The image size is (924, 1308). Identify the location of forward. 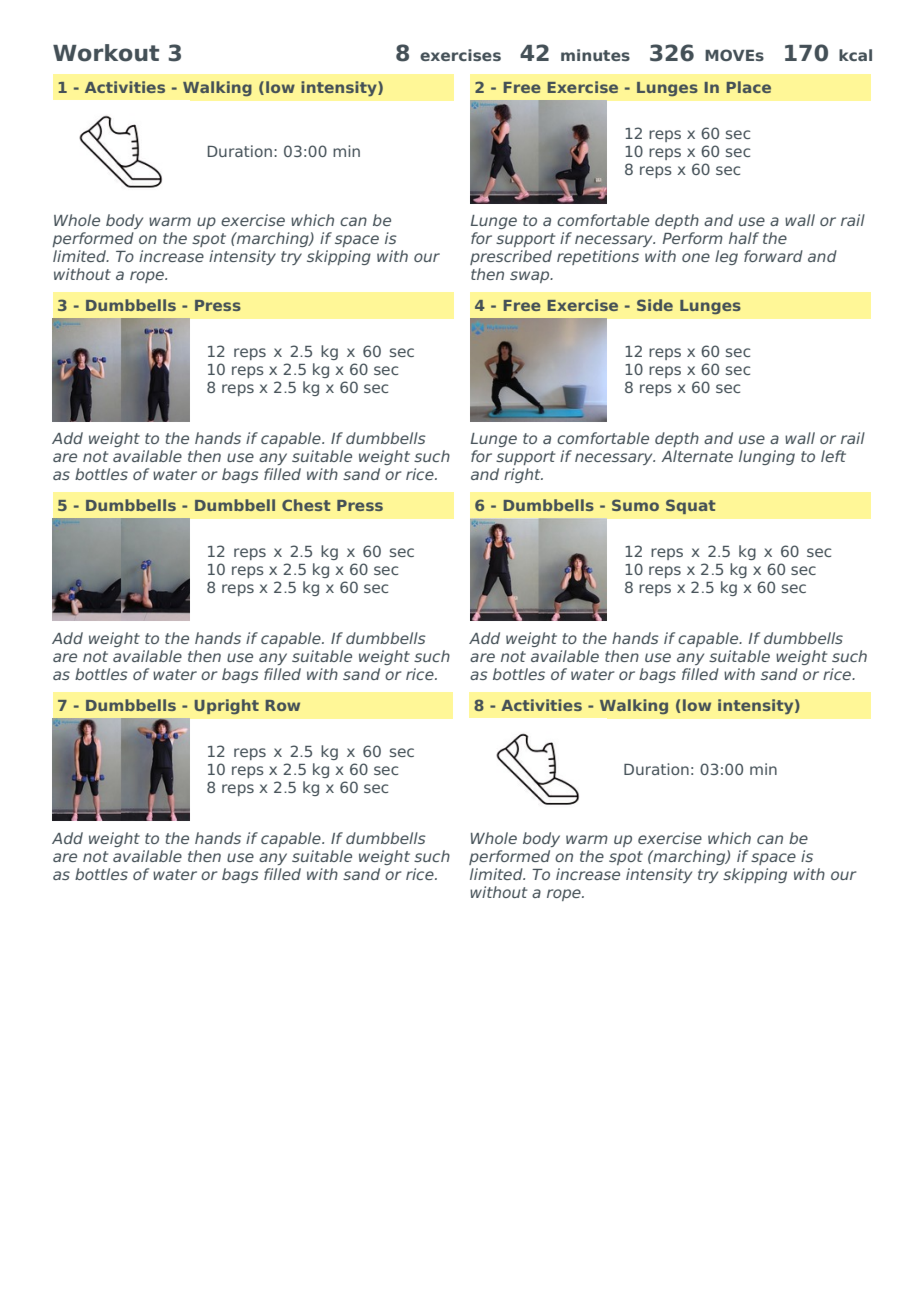
(773, 256).
